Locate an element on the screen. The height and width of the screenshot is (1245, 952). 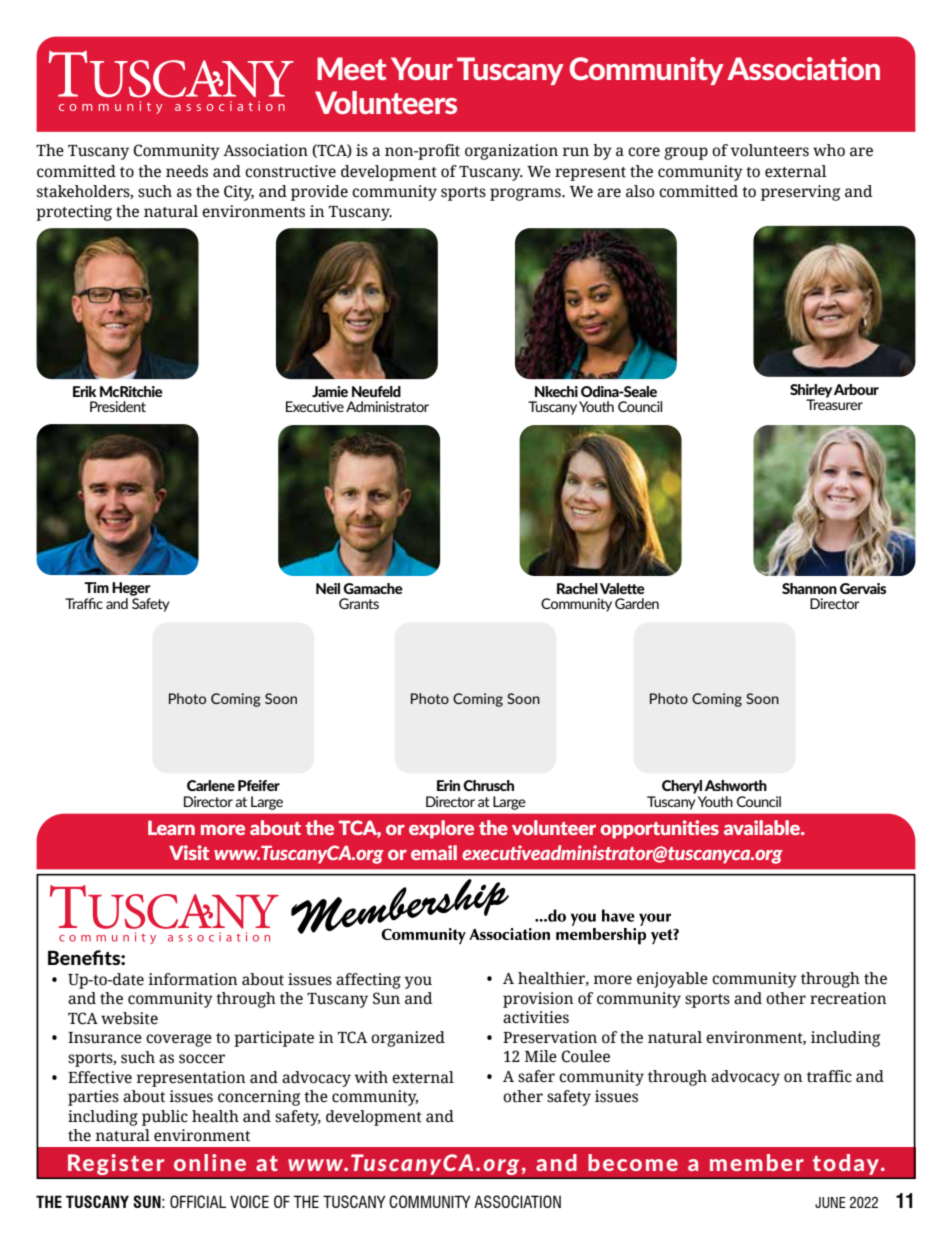
online is located at coordinates (210, 1162).
